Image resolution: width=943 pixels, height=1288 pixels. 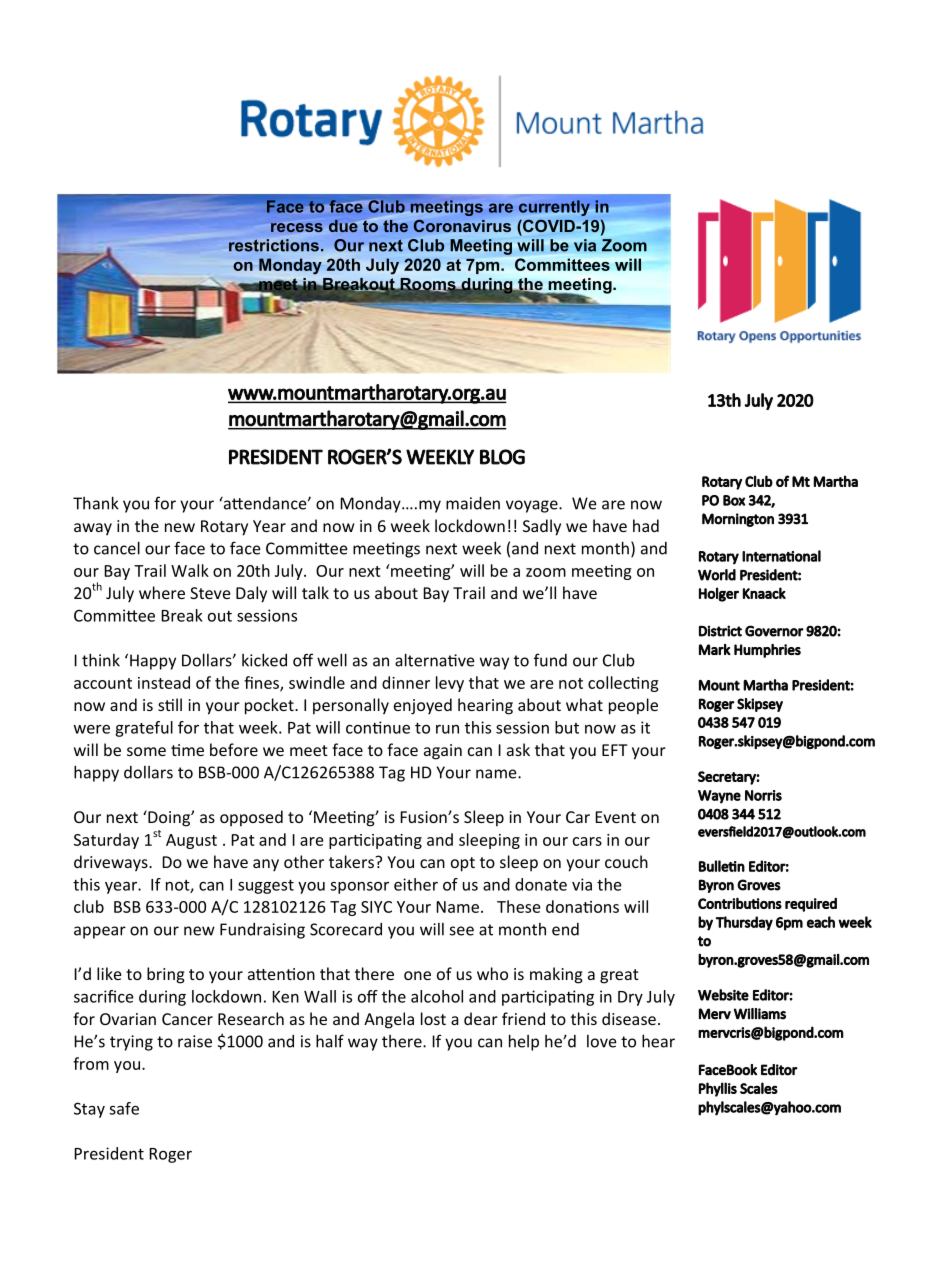 I want to click on Box, so click(x=734, y=500).
